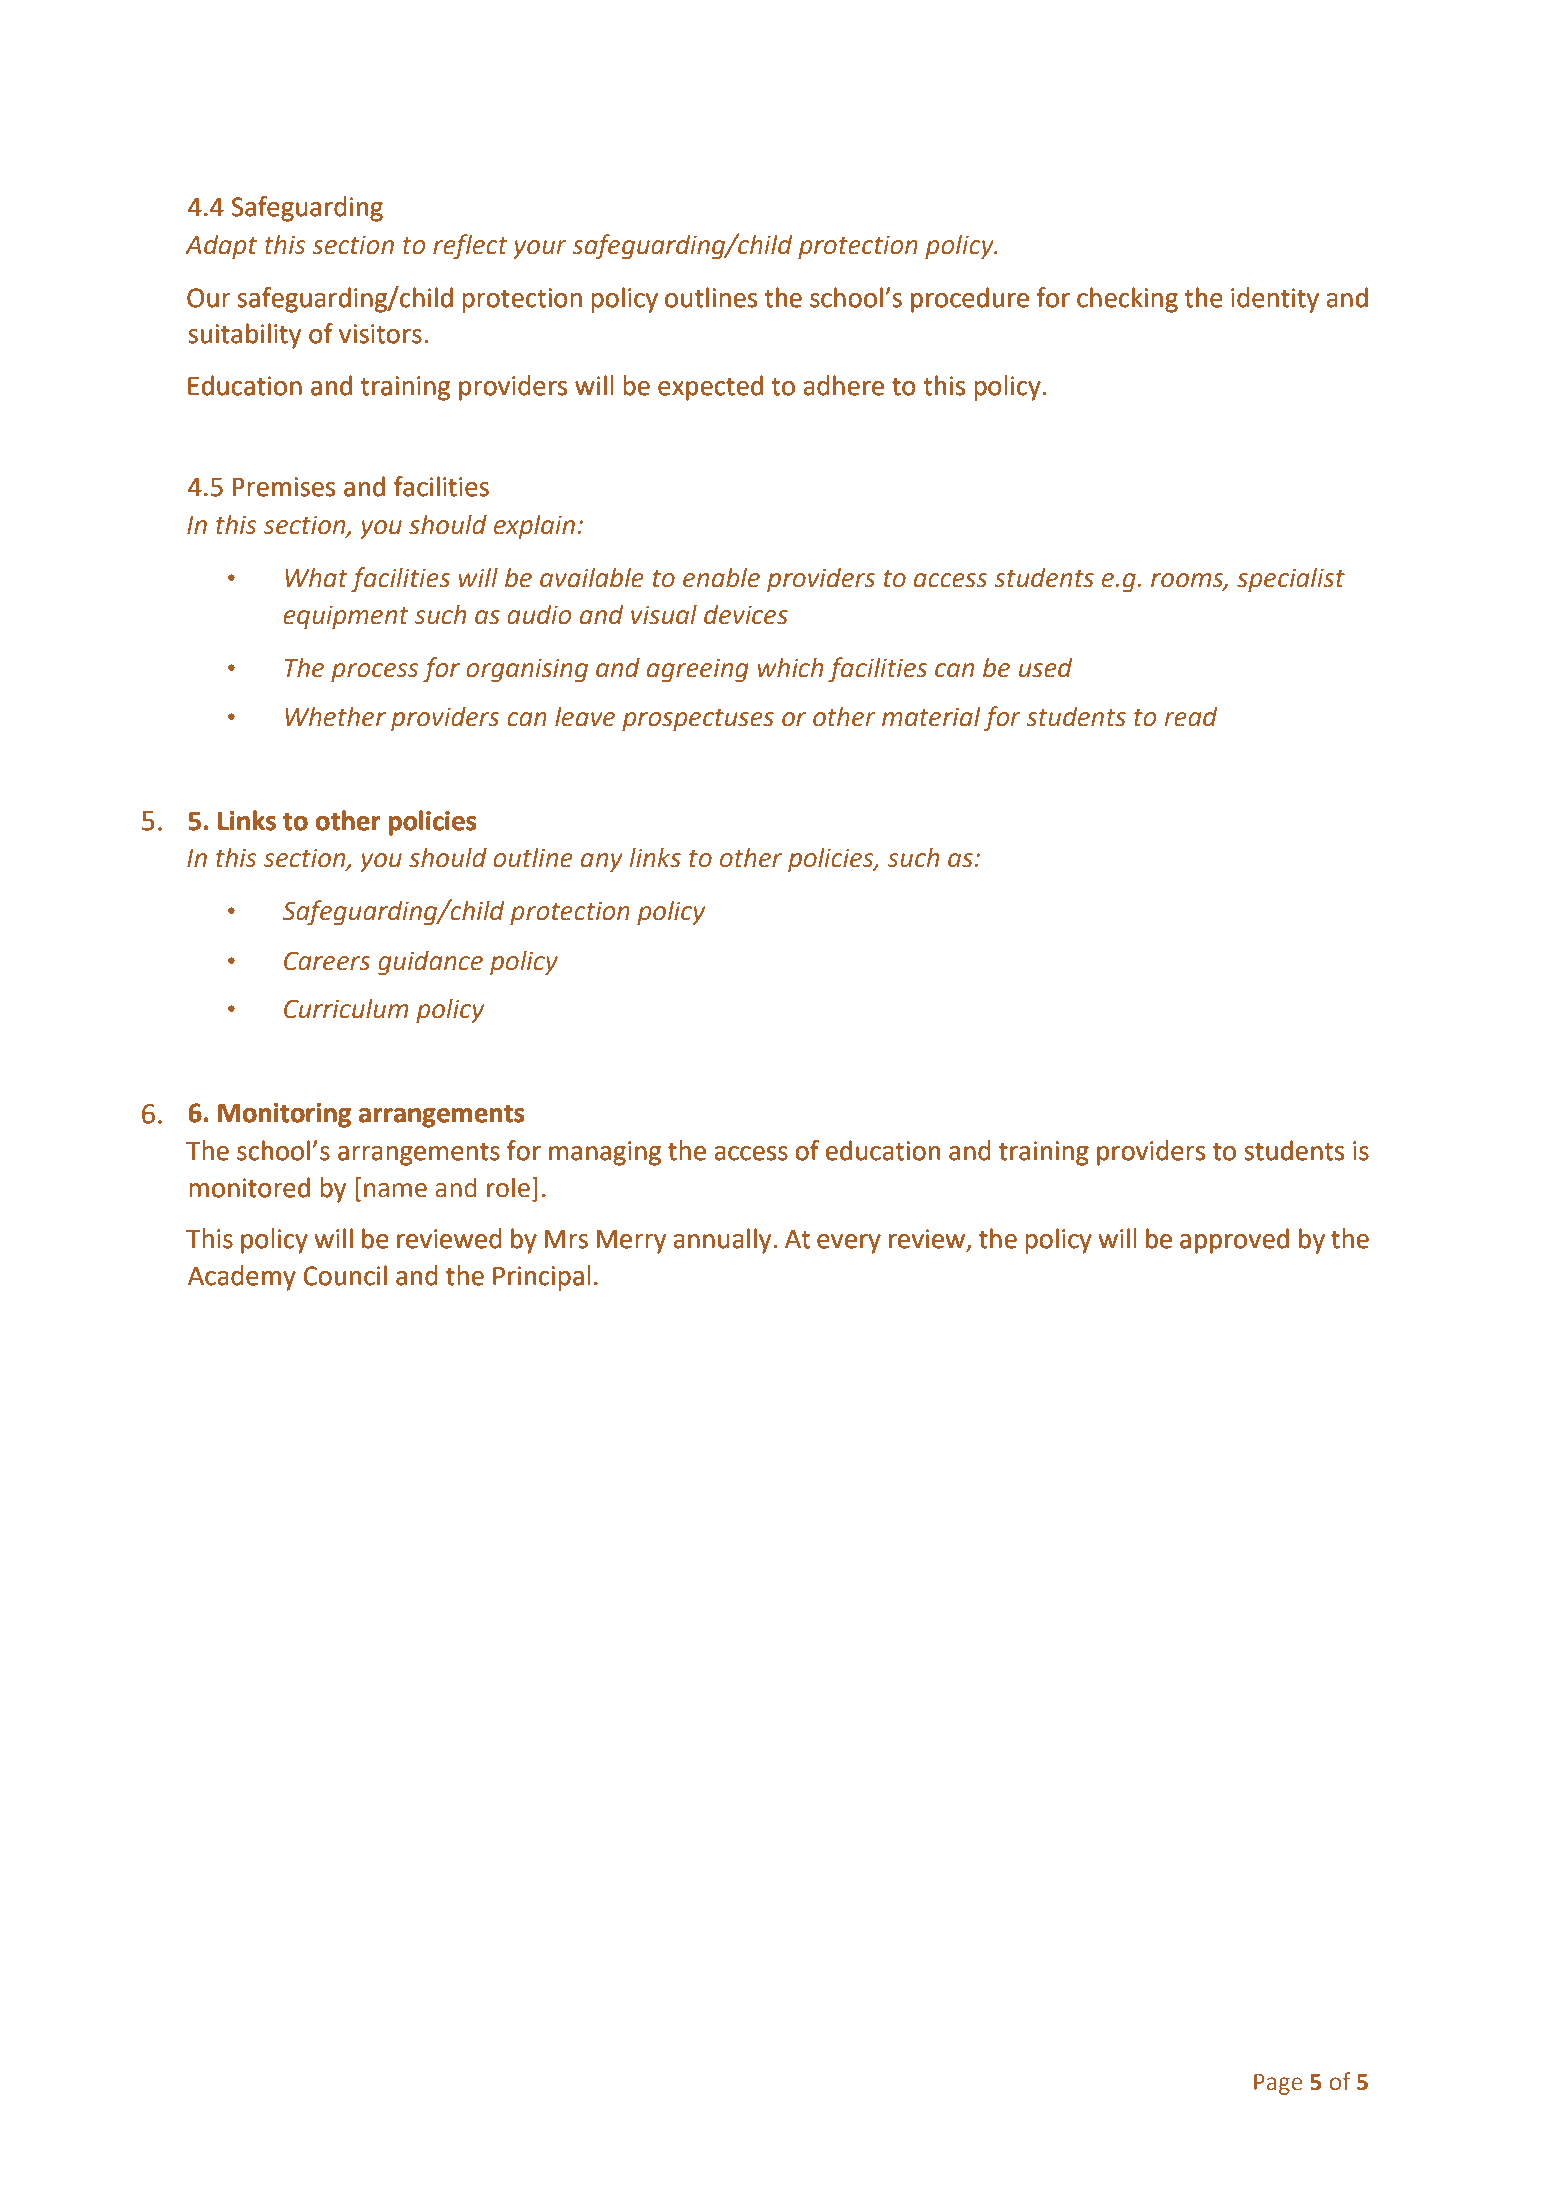  What do you see at coordinates (380, 334) in the image?
I see `visitors` at bounding box center [380, 334].
